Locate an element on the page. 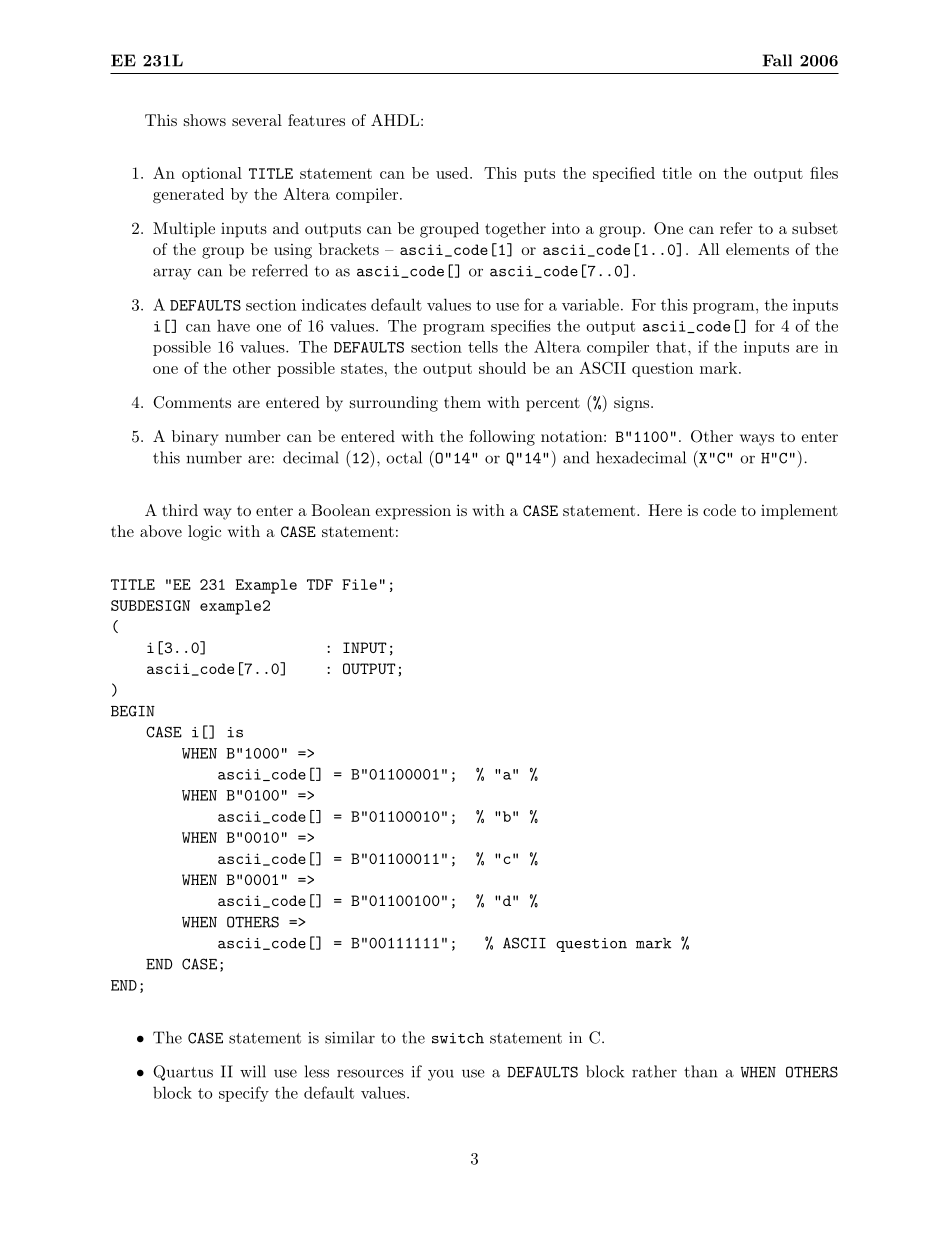 The height and width of the page is (1233, 952). have is located at coordinates (233, 326).
